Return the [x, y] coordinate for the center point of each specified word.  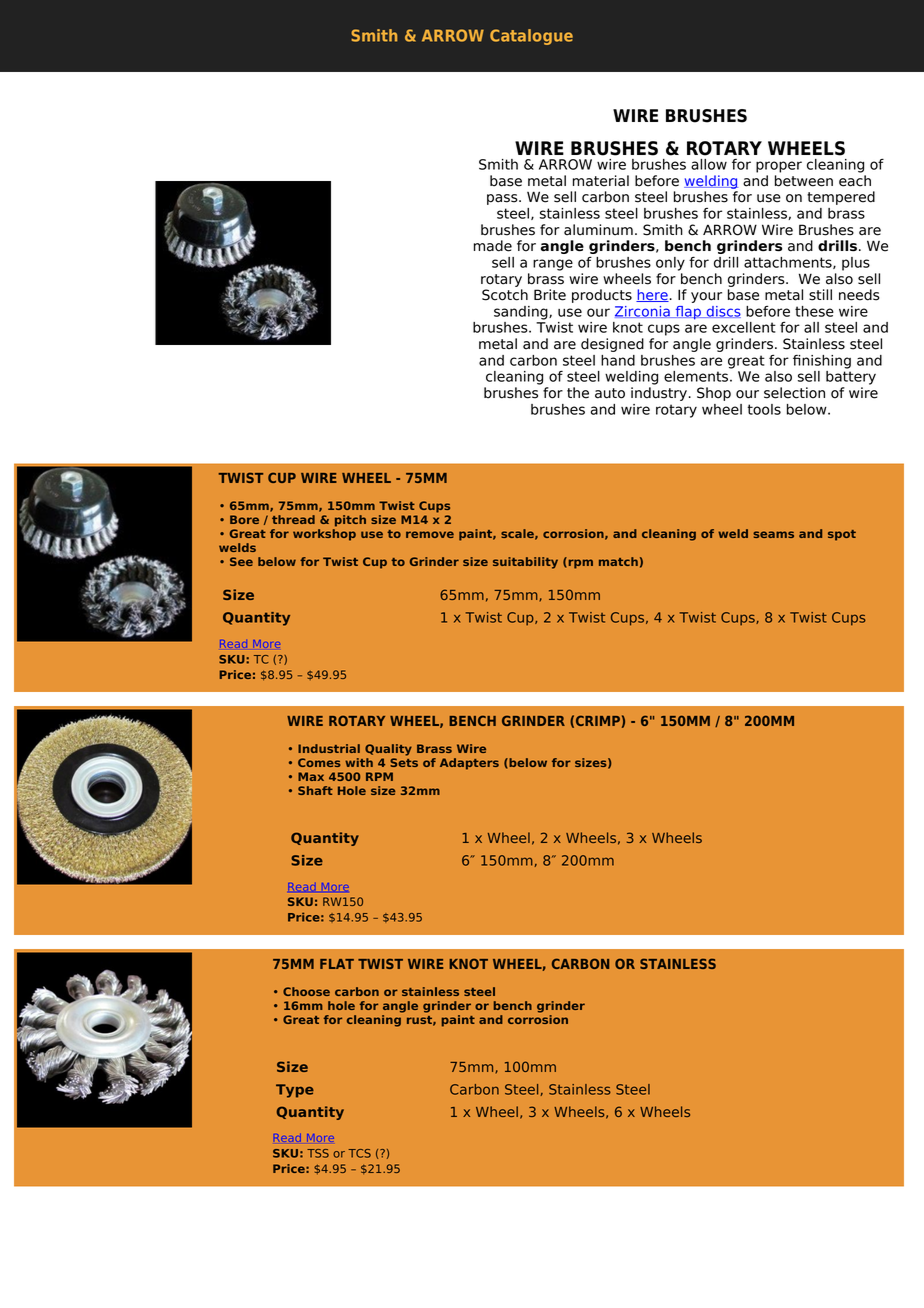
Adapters [469, 764]
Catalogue [531, 37]
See [241, 561]
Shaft [315, 790]
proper [779, 167]
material [601, 181]
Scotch [505, 295]
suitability [525, 563]
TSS [318, 1153]
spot [842, 535]
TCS [359, 1153]
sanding [522, 313]
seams [773, 534]
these [814, 311]
